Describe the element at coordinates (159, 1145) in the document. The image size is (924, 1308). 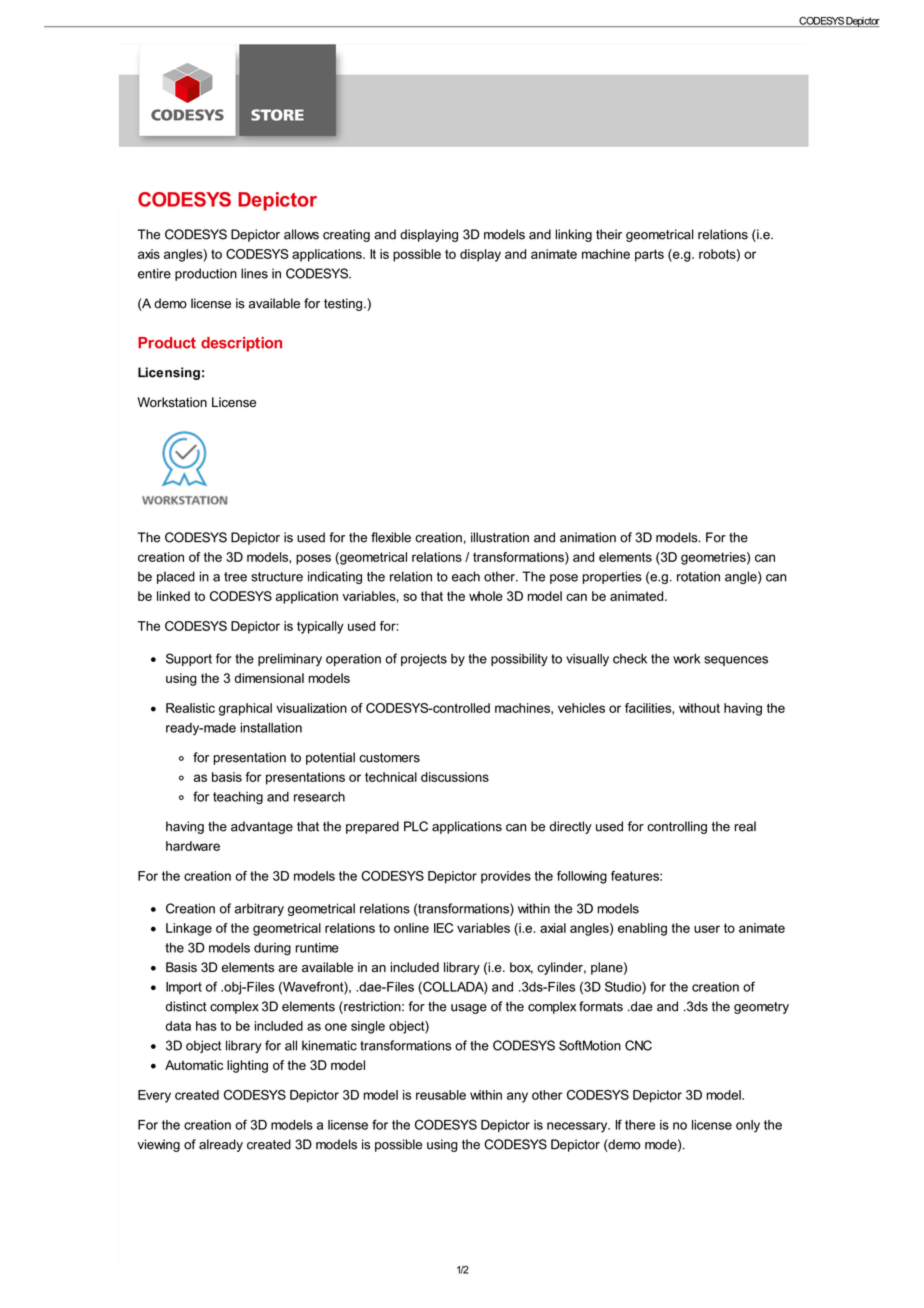
I see `viewing` at that location.
